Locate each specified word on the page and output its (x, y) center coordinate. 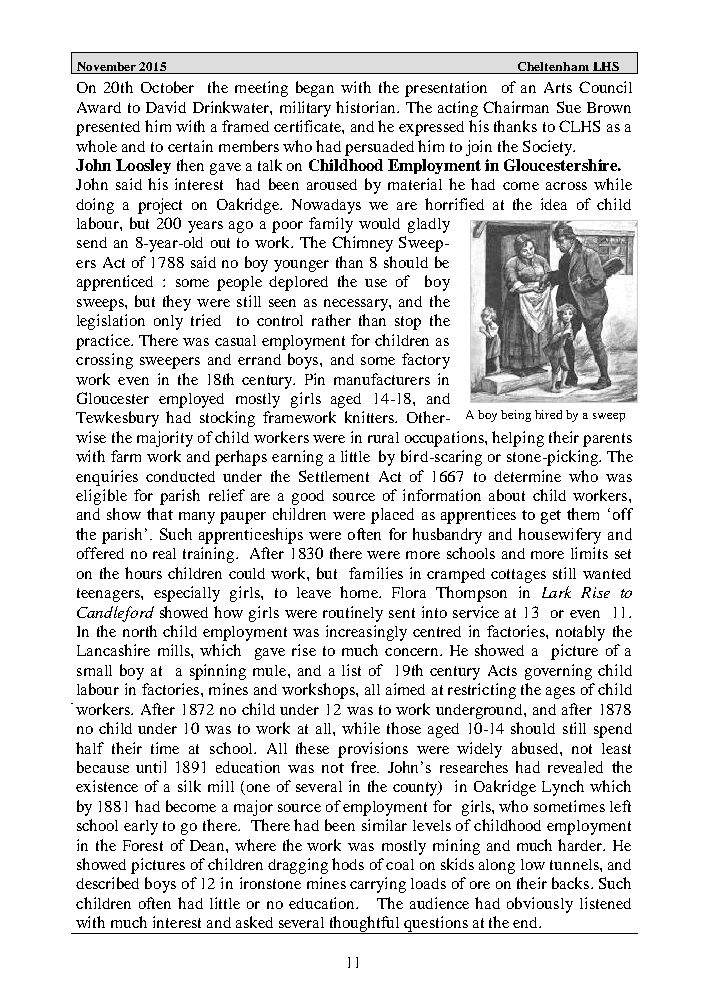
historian (367, 107)
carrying (378, 885)
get (551, 517)
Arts (558, 87)
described (107, 883)
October (167, 87)
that (160, 514)
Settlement (334, 476)
